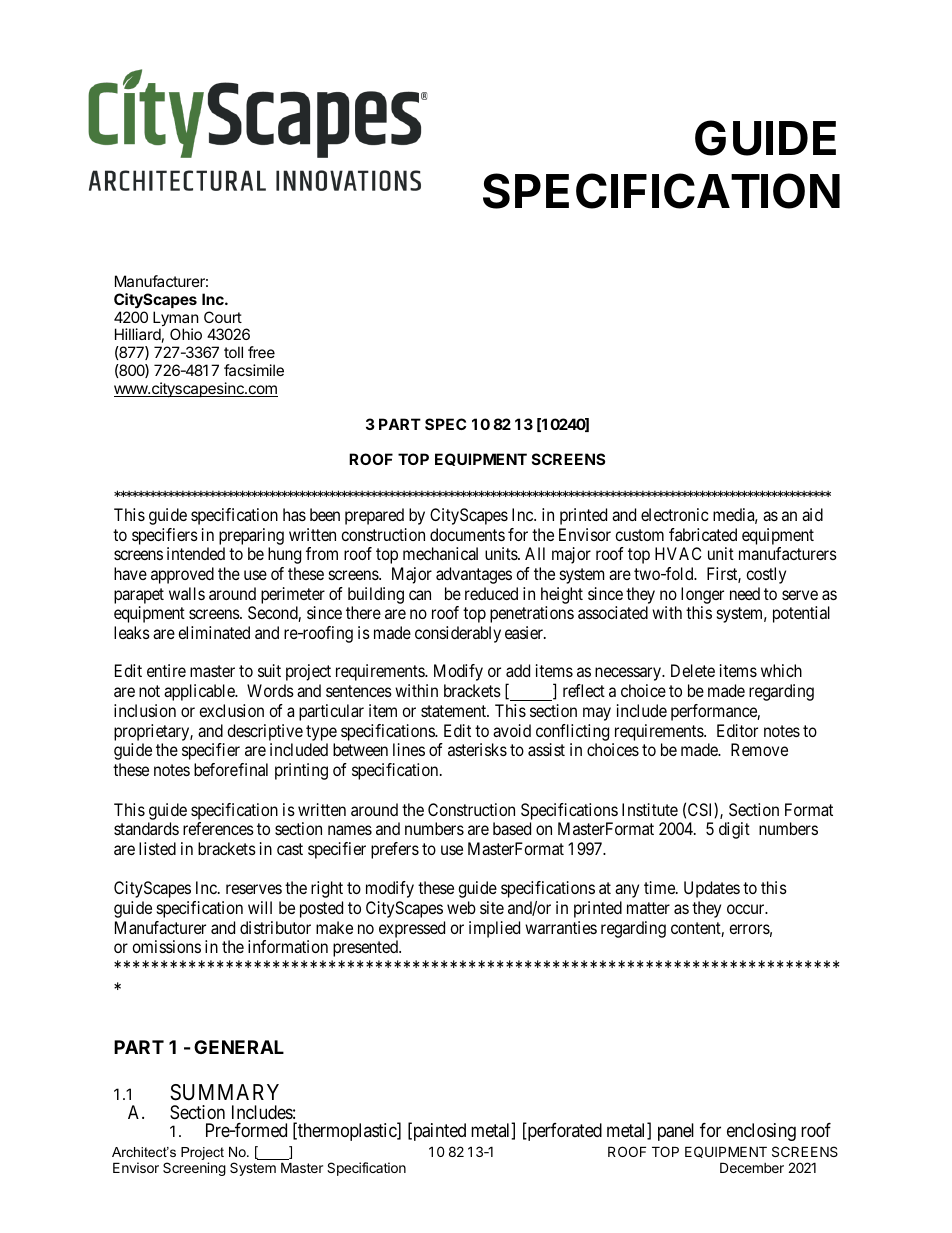 The image size is (952, 1233). What do you see at coordinates (233, 352) in the screenshot?
I see `toll` at bounding box center [233, 352].
